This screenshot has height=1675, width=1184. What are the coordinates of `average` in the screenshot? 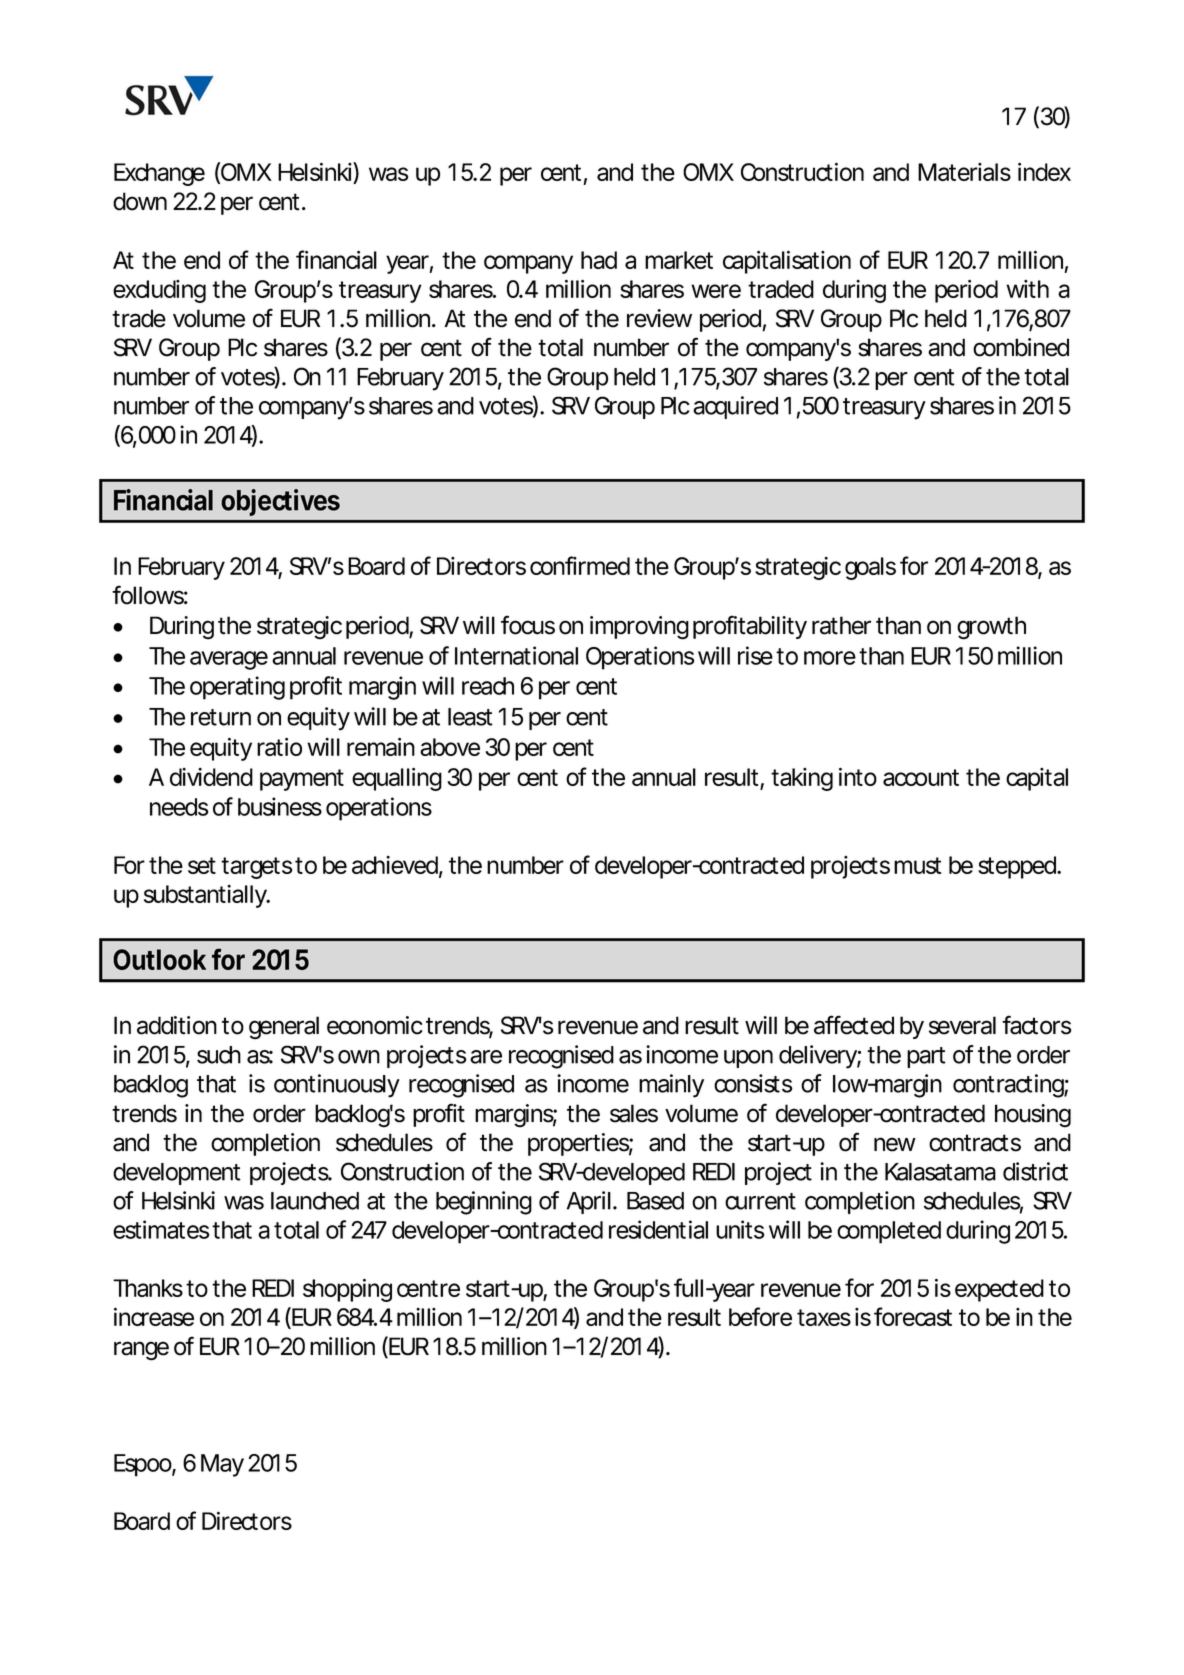 It's located at (229, 660).
